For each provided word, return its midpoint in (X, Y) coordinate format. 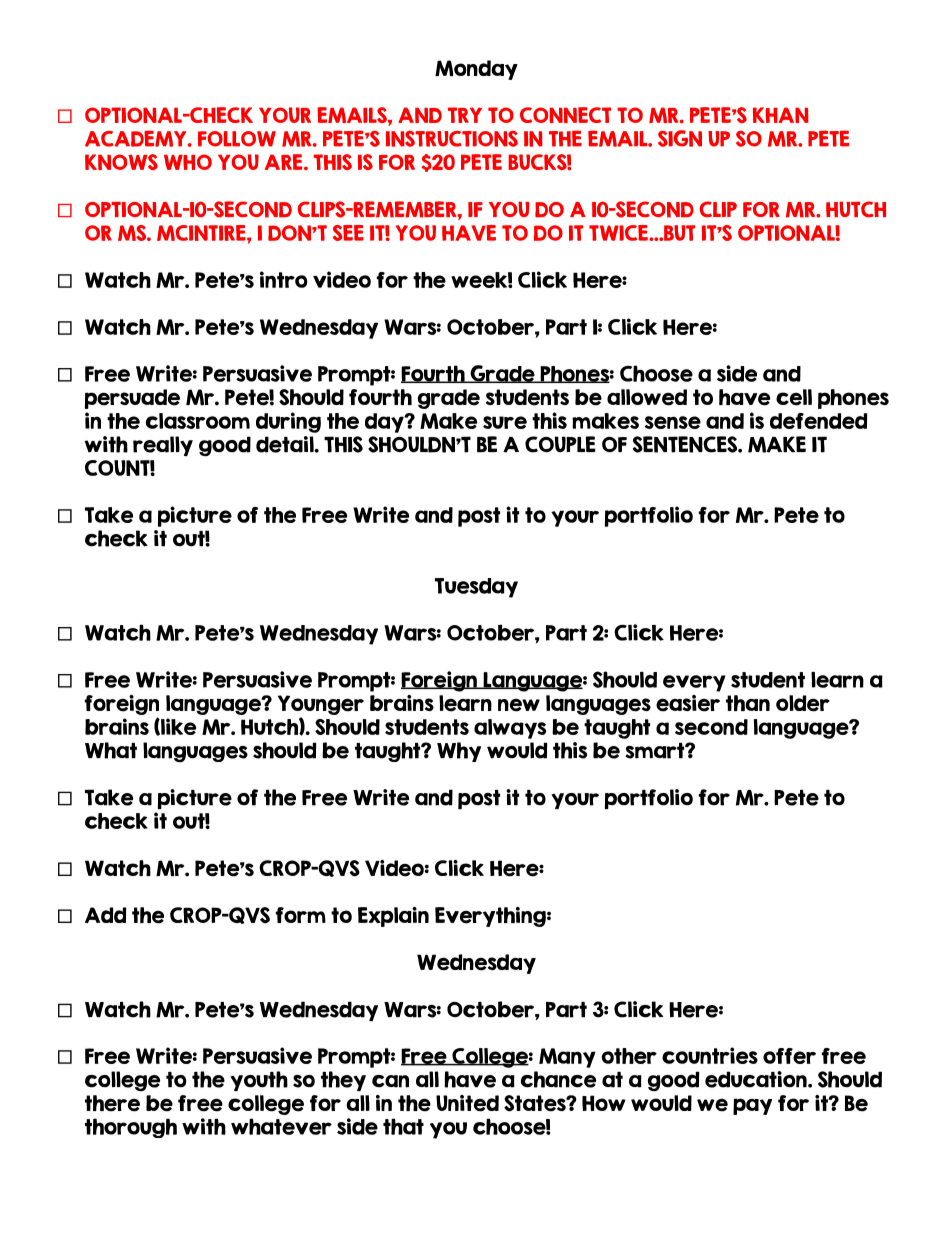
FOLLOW (237, 139)
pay (752, 1106)
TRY (465, 115)
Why (459, 752)
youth (259, 1081)
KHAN (781, 115)
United (467, 1103)
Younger (321, 706)
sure (505, 422)
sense (673, 422)
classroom (198, 421)
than (748, 703)
